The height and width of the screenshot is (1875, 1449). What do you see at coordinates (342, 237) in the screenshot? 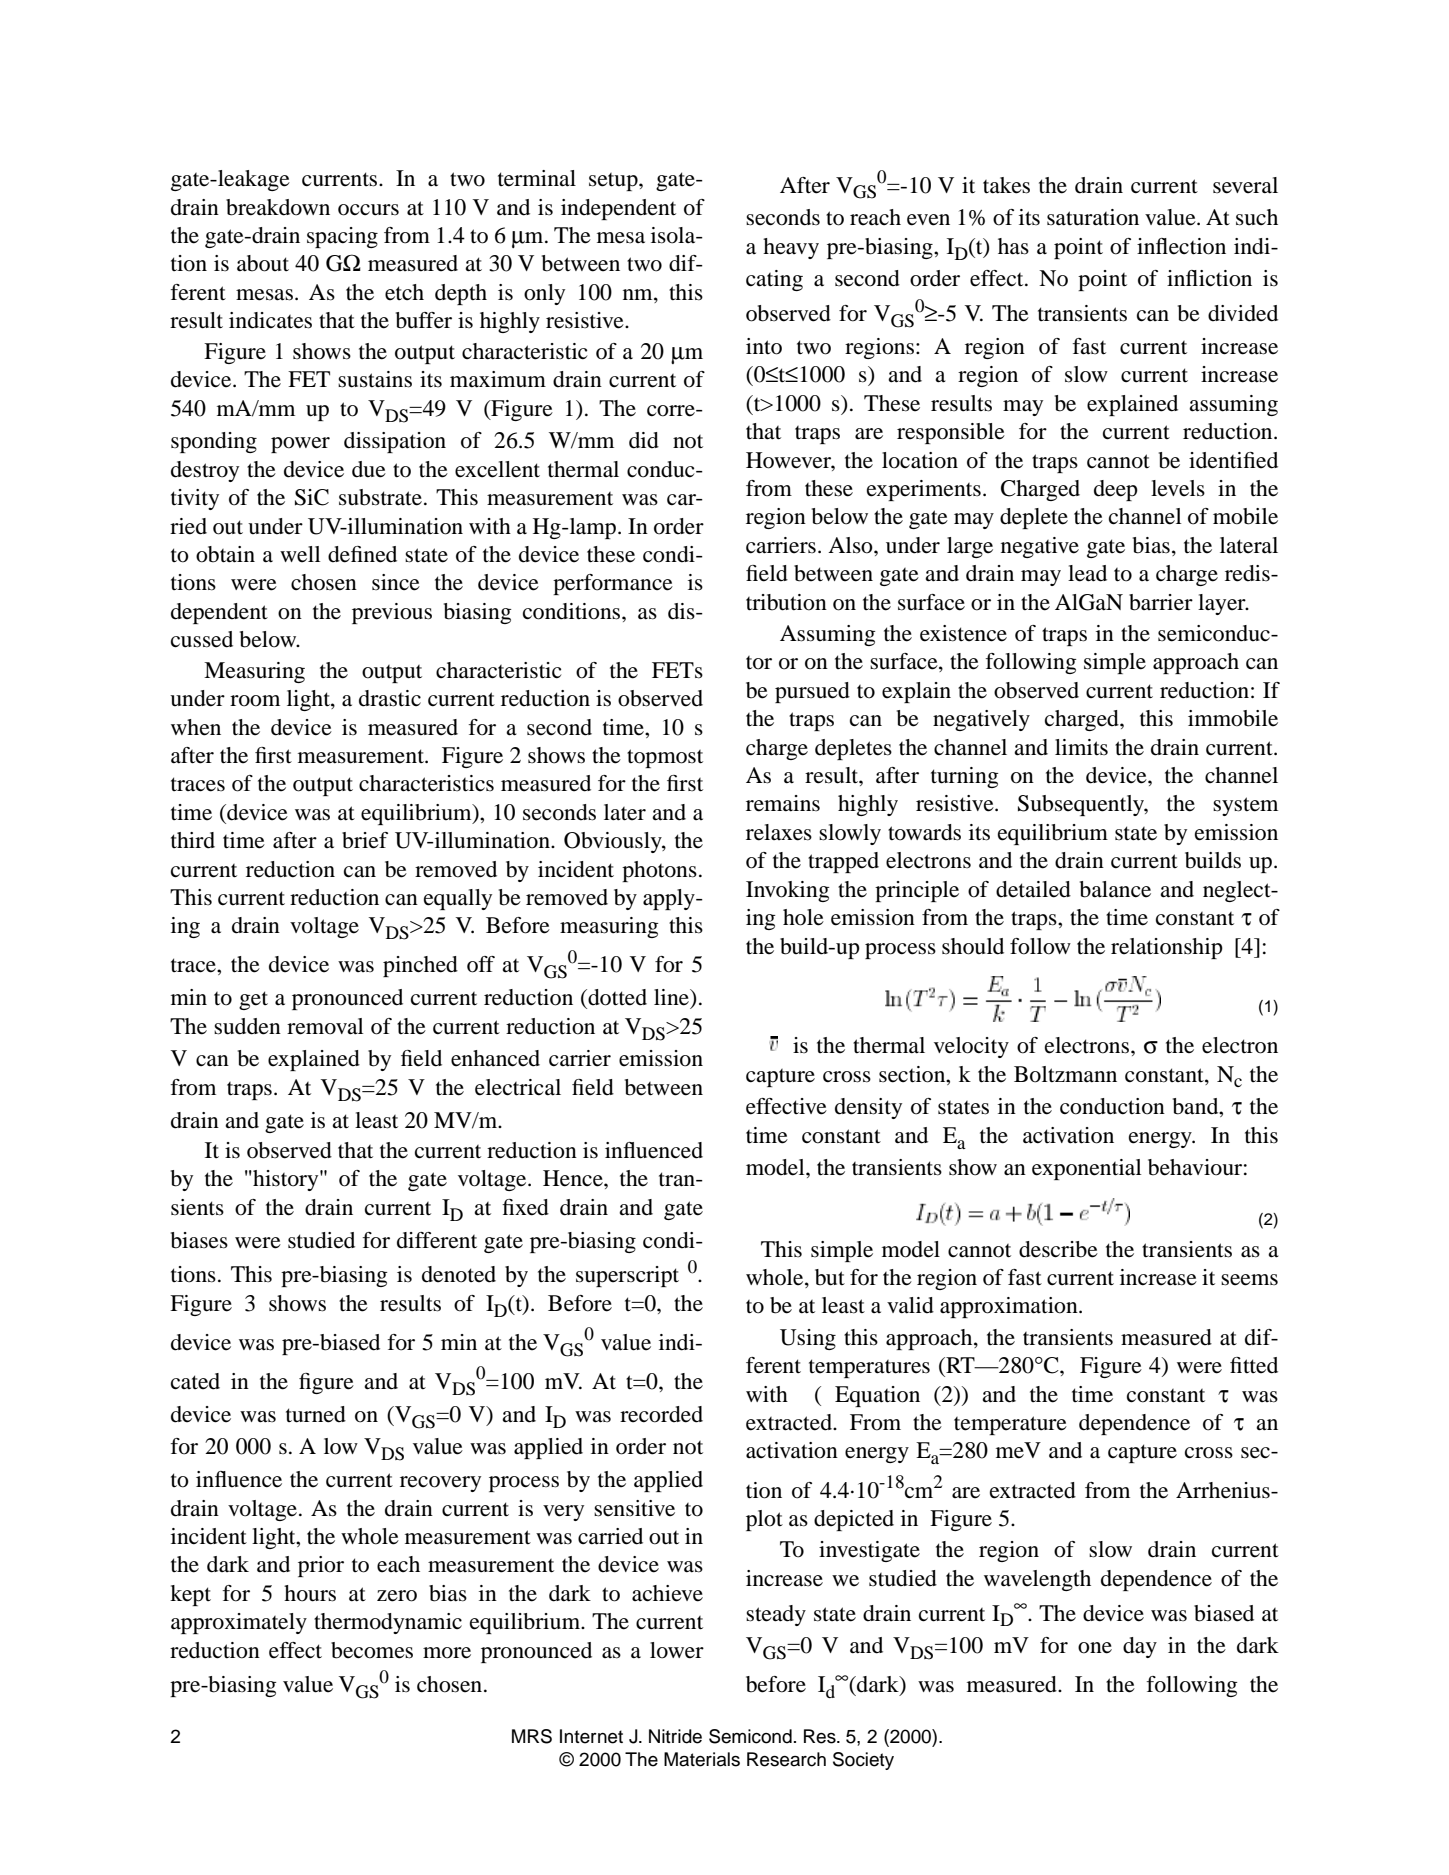
I see `spacing` at bounding box center [342, 237].
